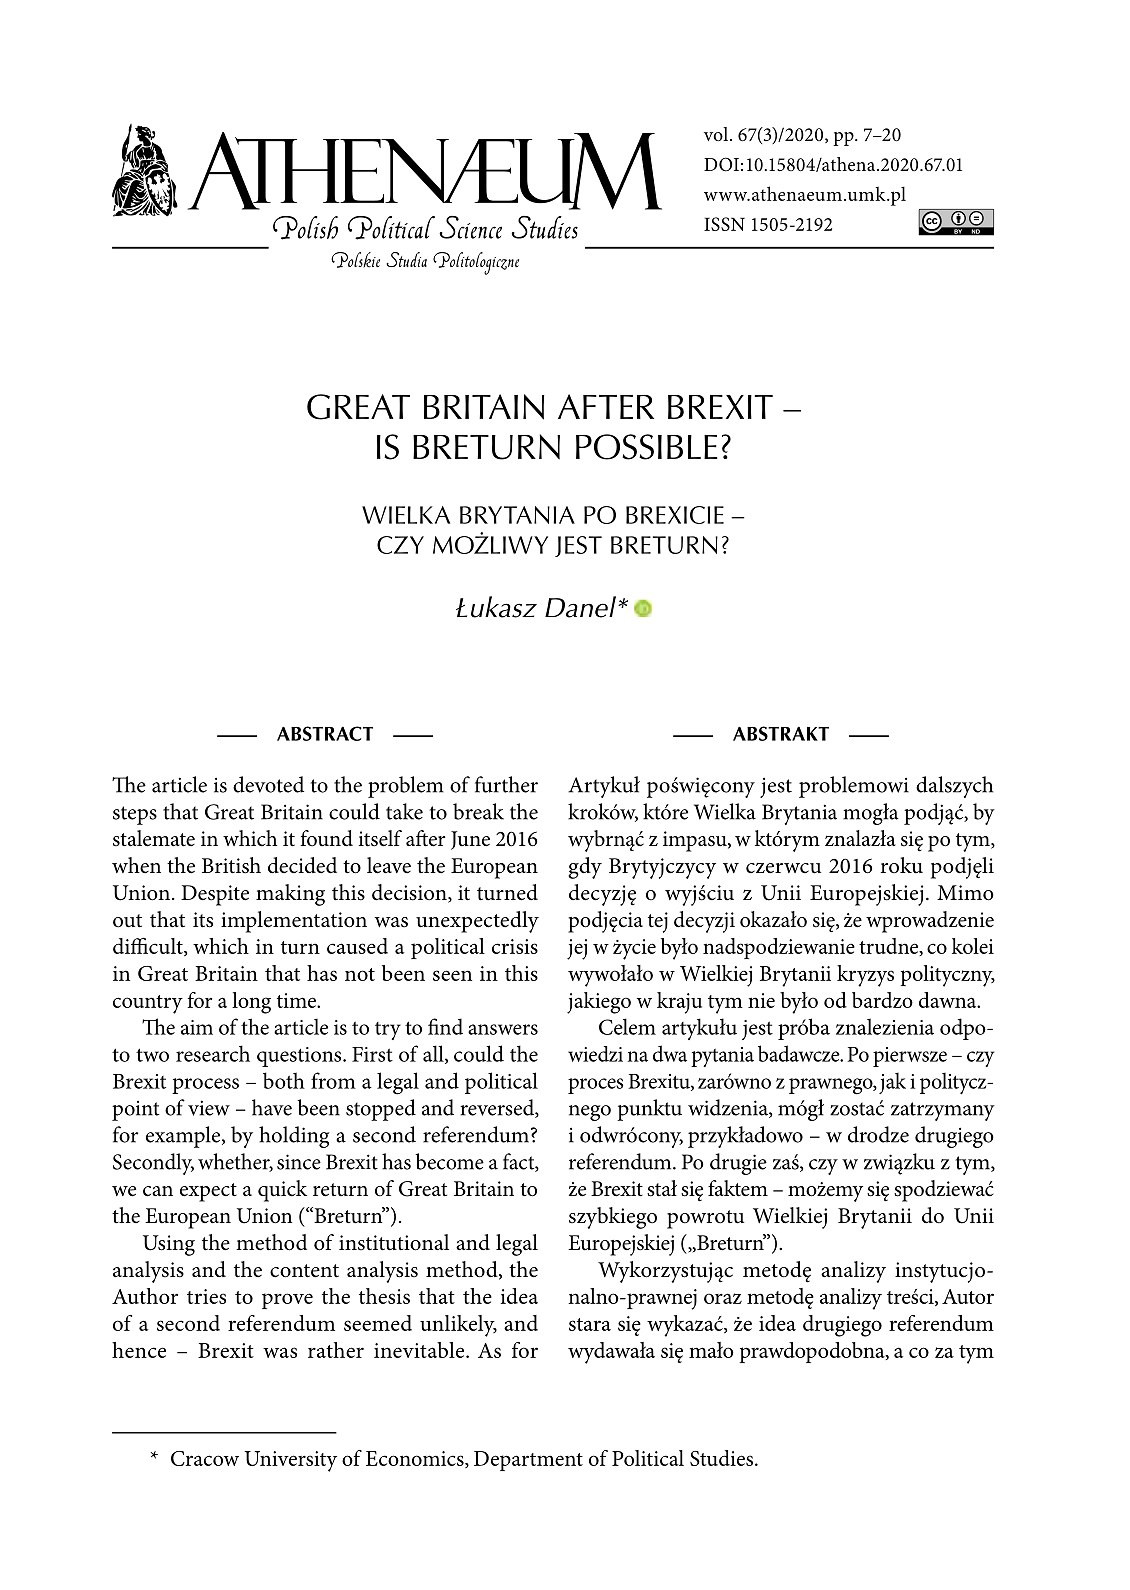 The height and width of the page is (1590, 1130). I want to click on Cracow, so click(205, 1458).
